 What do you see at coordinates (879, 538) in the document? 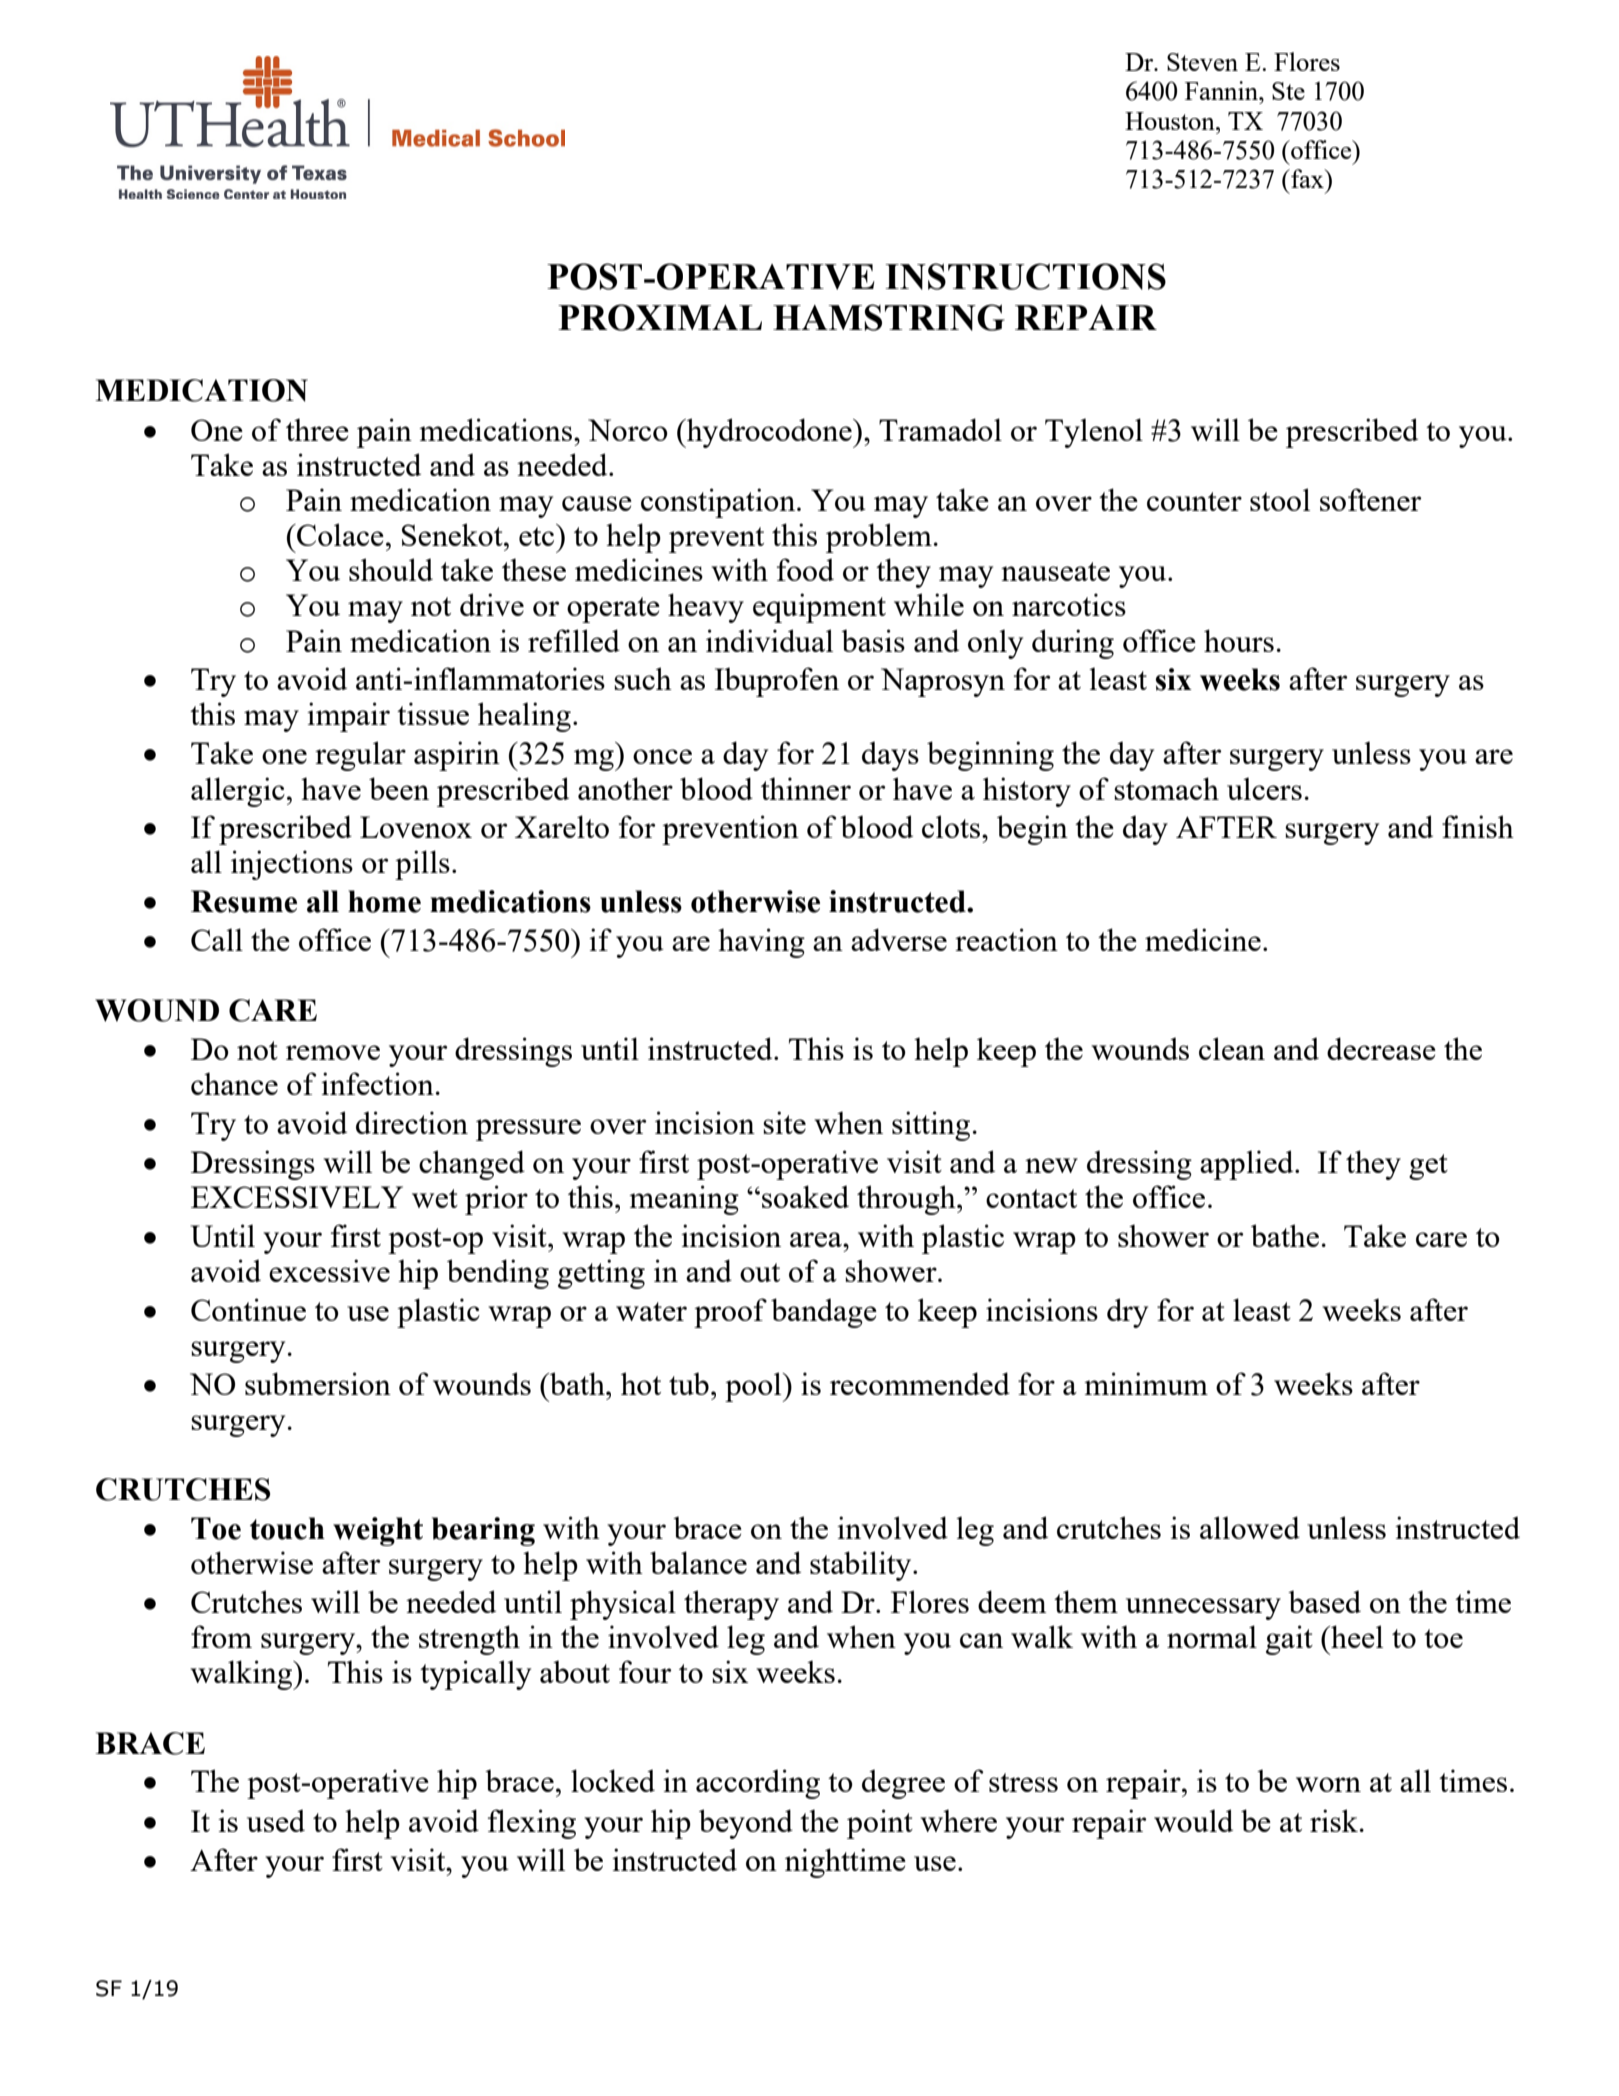
I see `problem` at bounding box center [879, 538].
